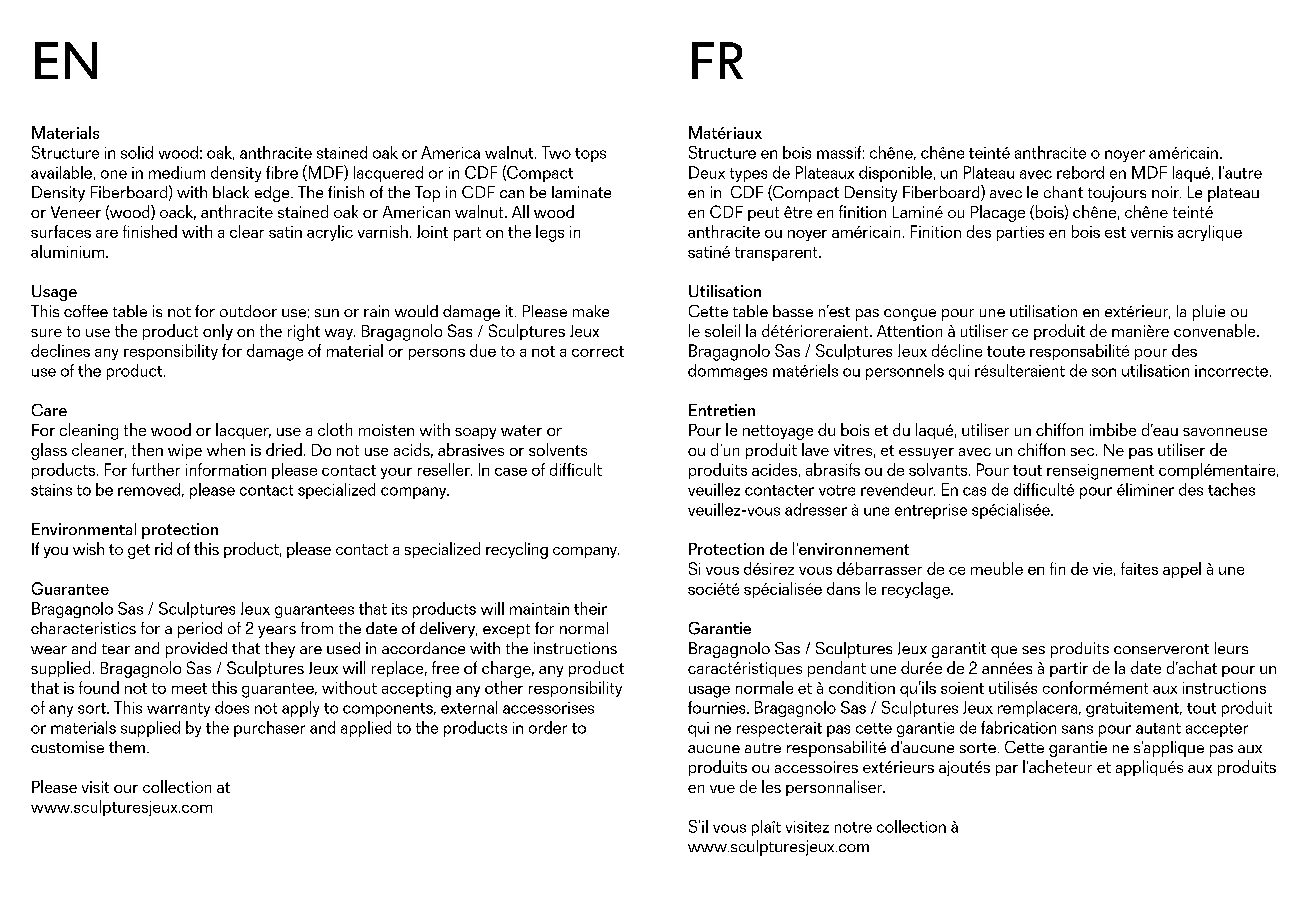 This document has height=924, width=1311. What do you see at coordinates (707, 172) in the document?
I see `Deux` at bounding box center [707, 172].
